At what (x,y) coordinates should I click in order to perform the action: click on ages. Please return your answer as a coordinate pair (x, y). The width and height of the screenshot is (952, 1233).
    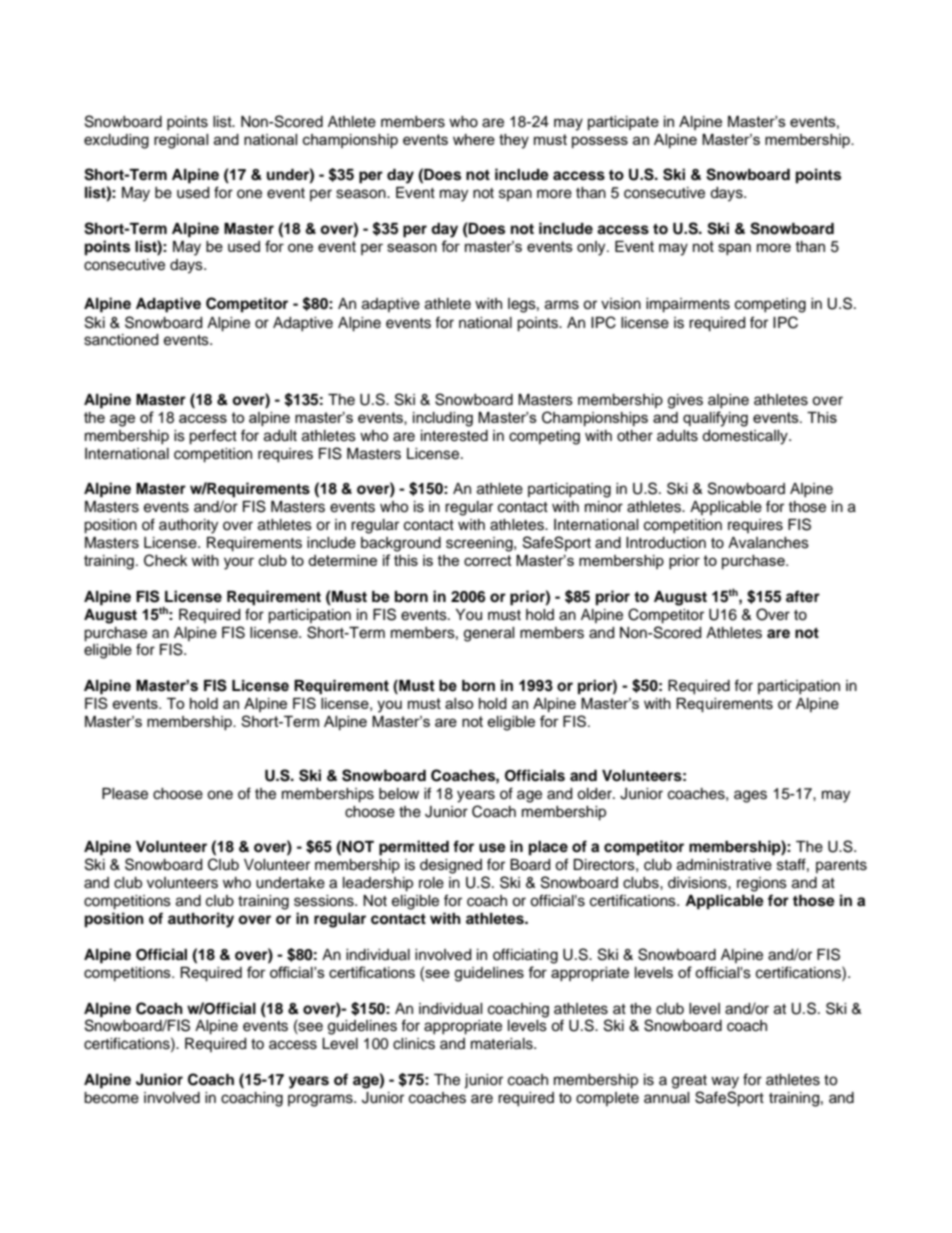
    Looking at the image, I should click on (750, 796).
